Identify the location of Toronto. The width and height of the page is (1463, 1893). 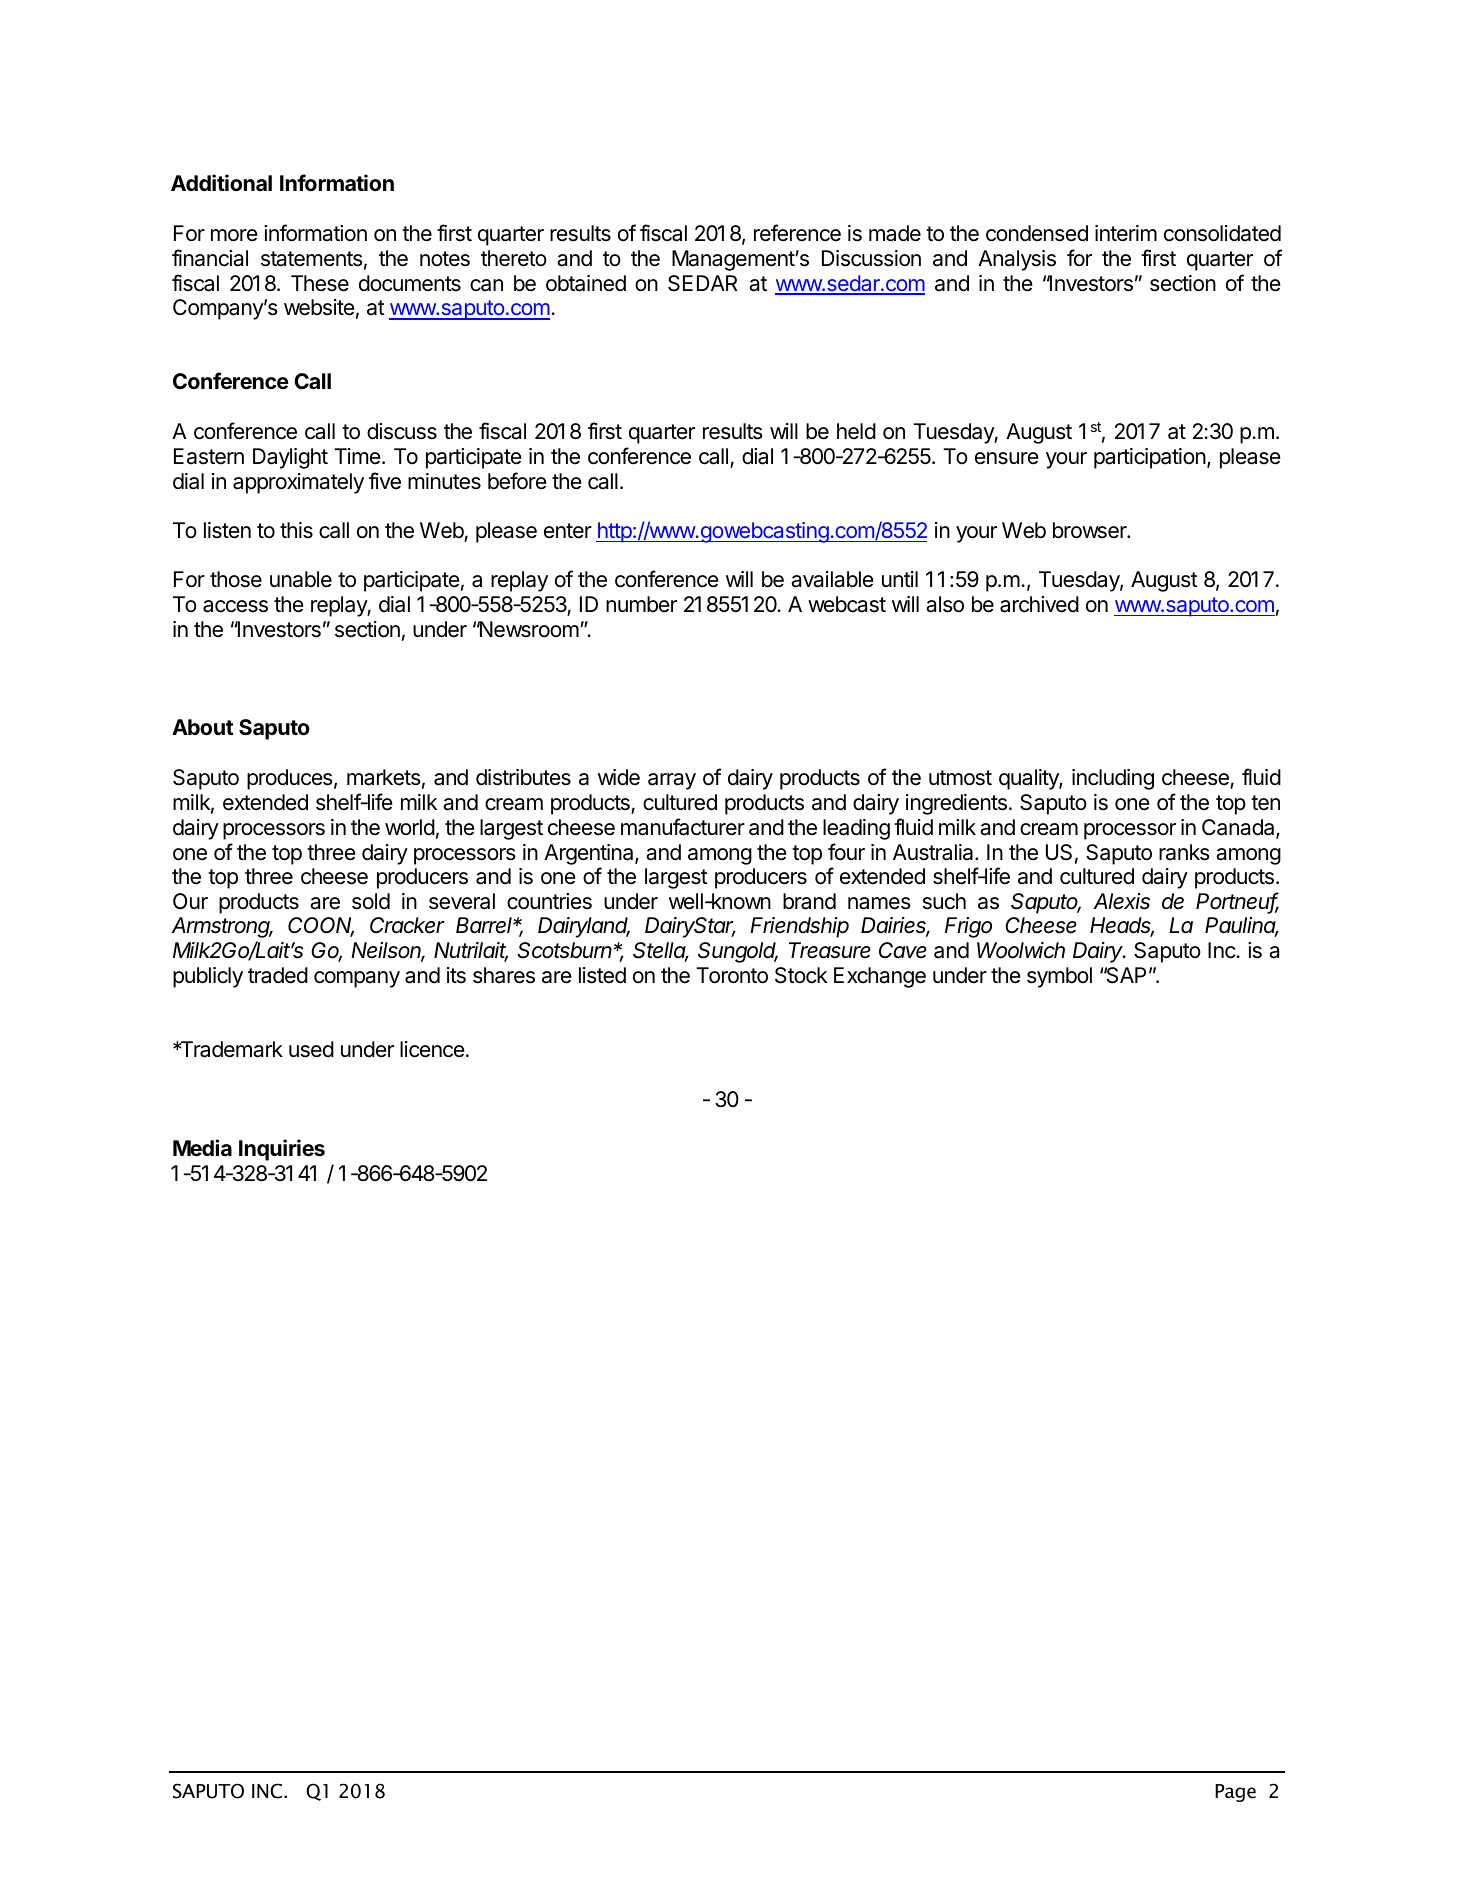
(732, 975).
